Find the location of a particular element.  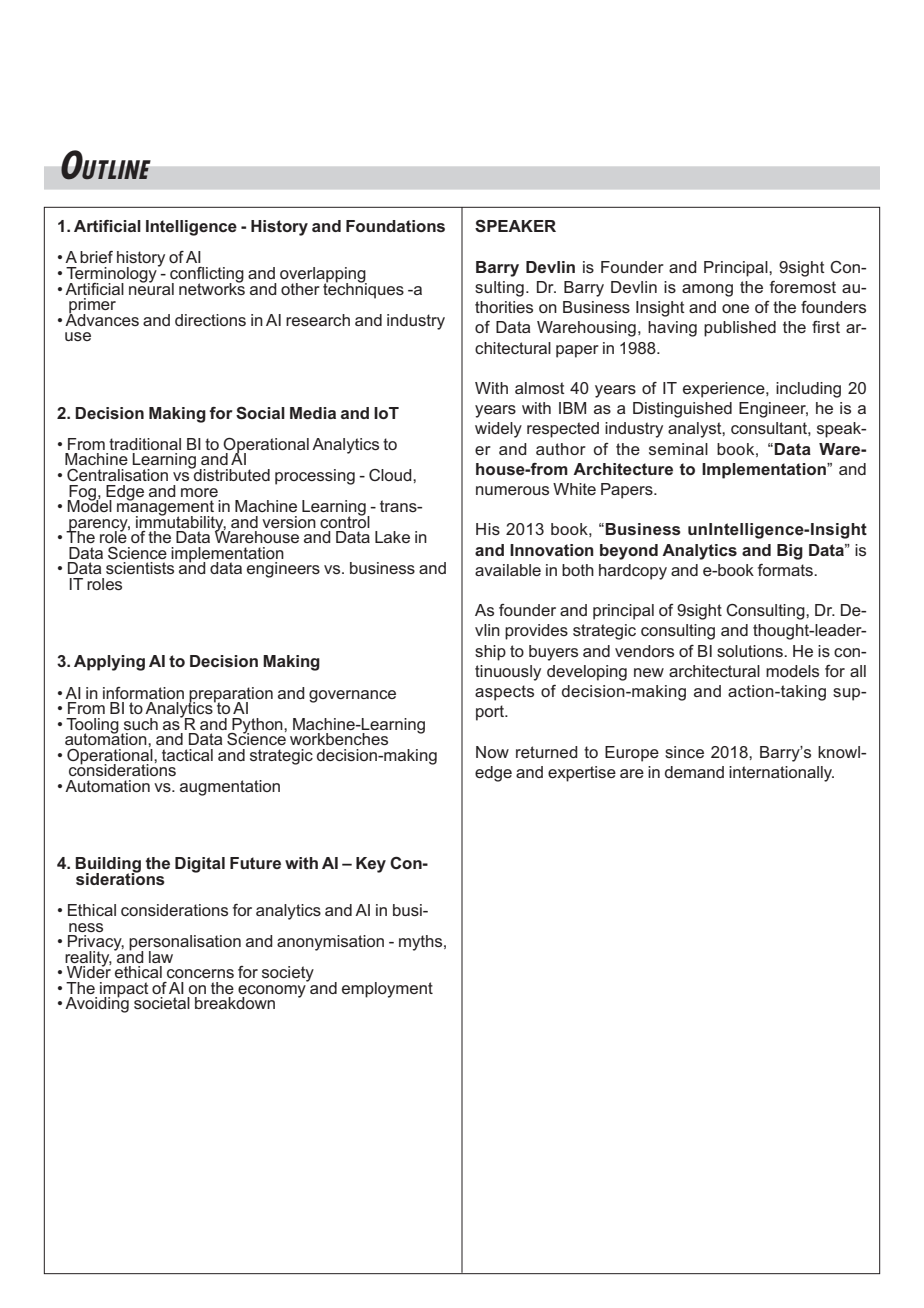

numerous is located at coordinates (512, 490).
